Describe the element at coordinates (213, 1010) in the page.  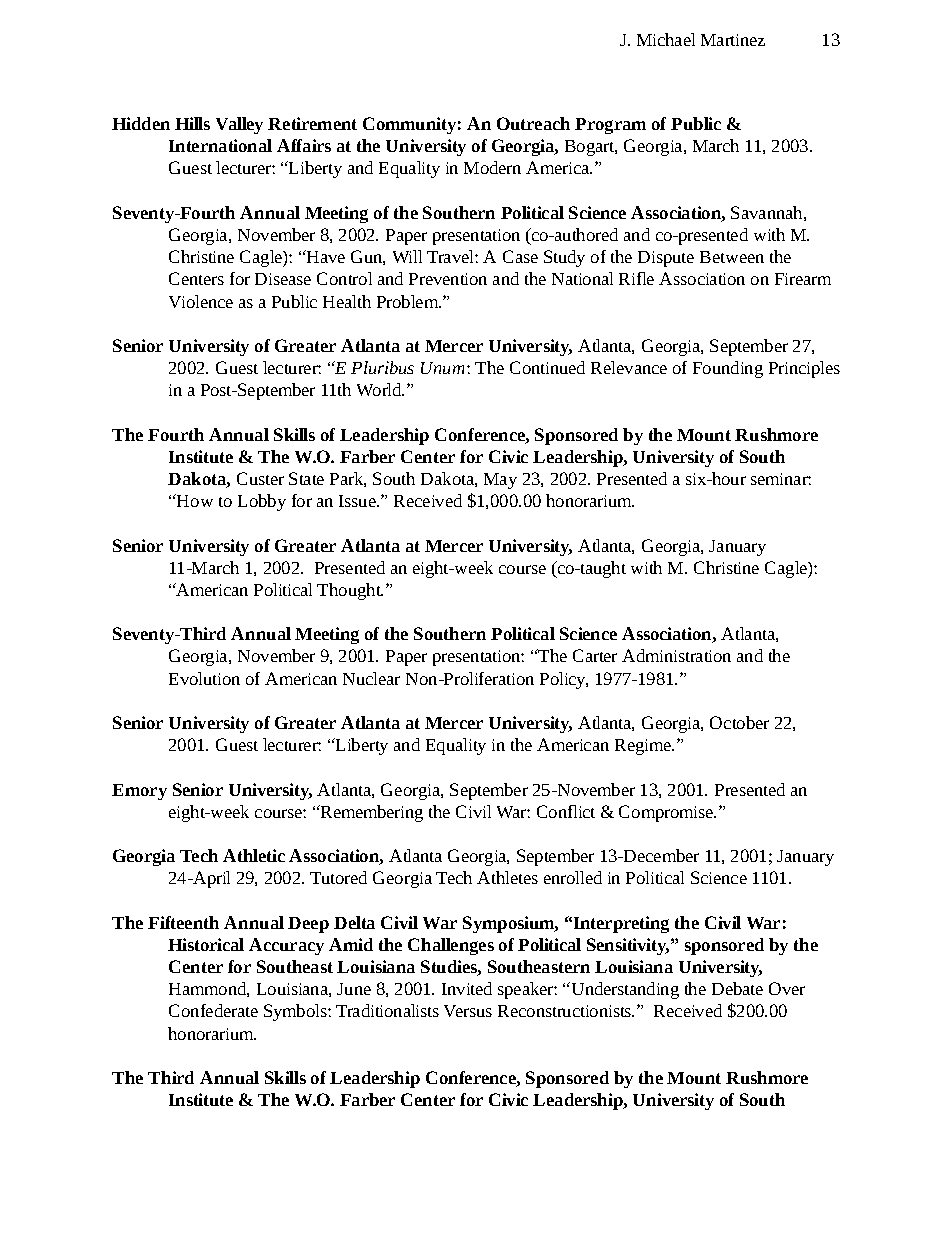
I see `Confederate` at that location.
